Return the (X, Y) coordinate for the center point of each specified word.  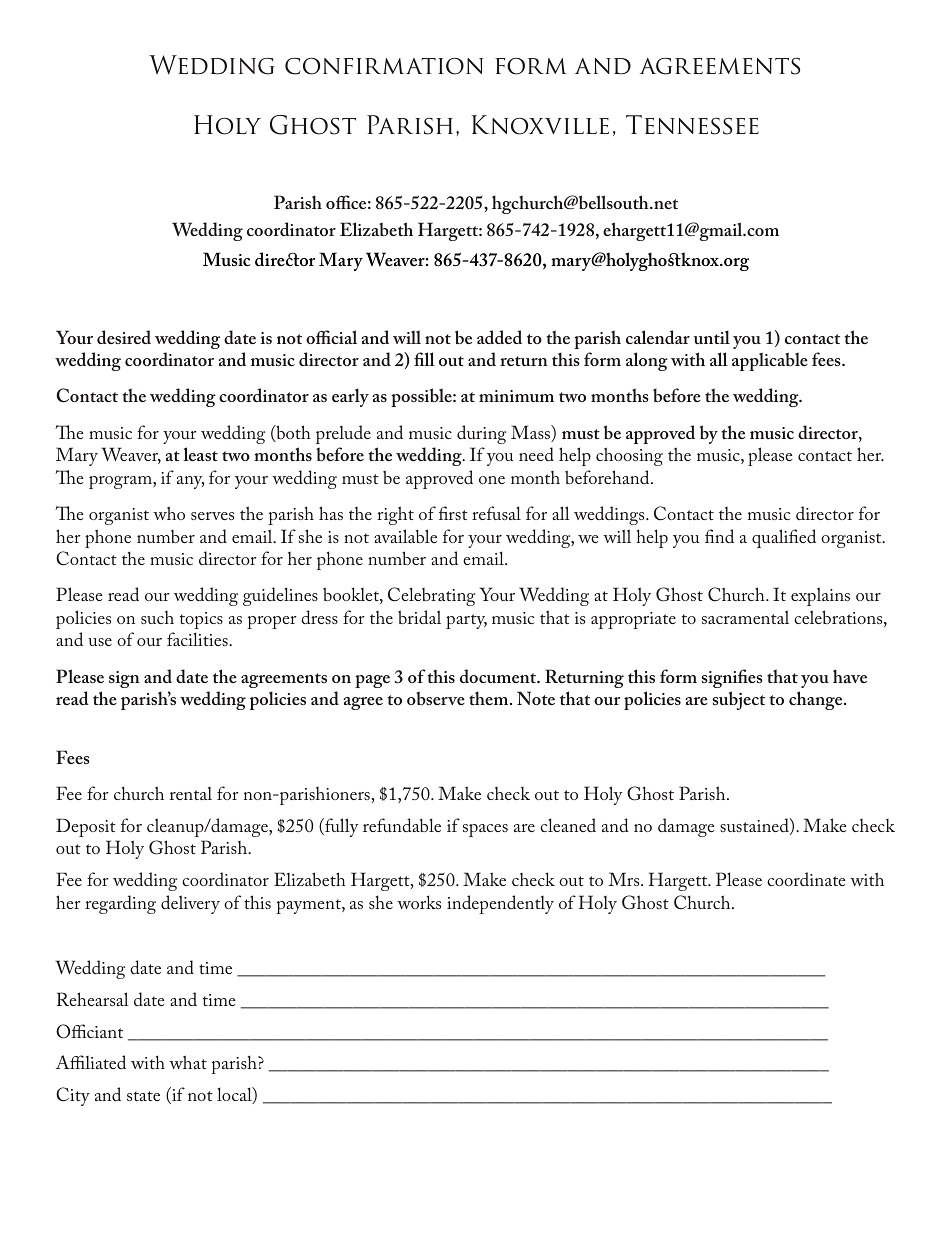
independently (500, 904)
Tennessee (692, 125)
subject (739, 700)
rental (191, 793)
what (188, 1062)
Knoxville (540, 125)
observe (436, 698)
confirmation (384, 66)
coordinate (806, 879)
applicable (770, 361)
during (481, 434)
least (201, 454)
